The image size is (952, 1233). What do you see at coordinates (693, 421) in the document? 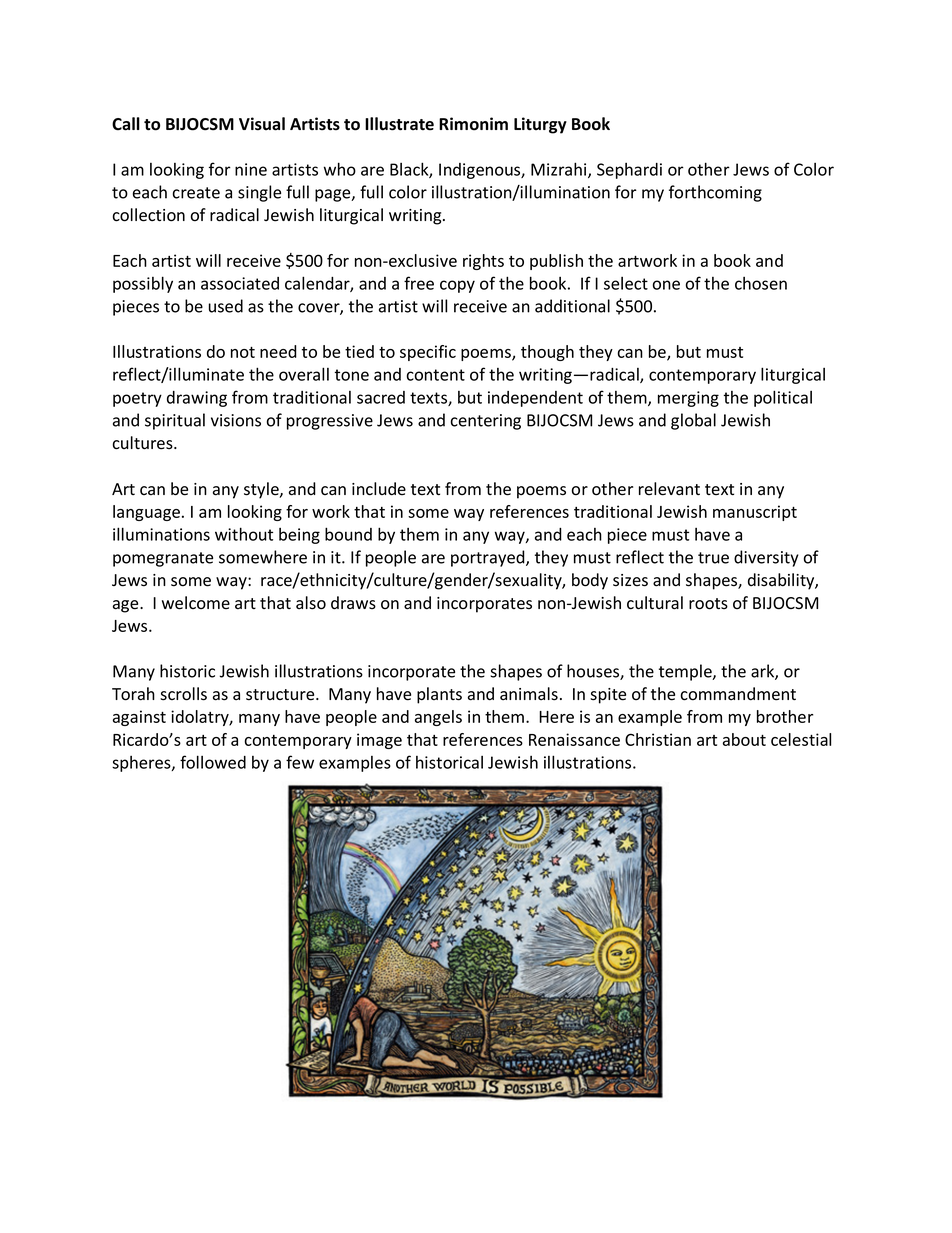
I see `global` at bounding box center [693, 421].
